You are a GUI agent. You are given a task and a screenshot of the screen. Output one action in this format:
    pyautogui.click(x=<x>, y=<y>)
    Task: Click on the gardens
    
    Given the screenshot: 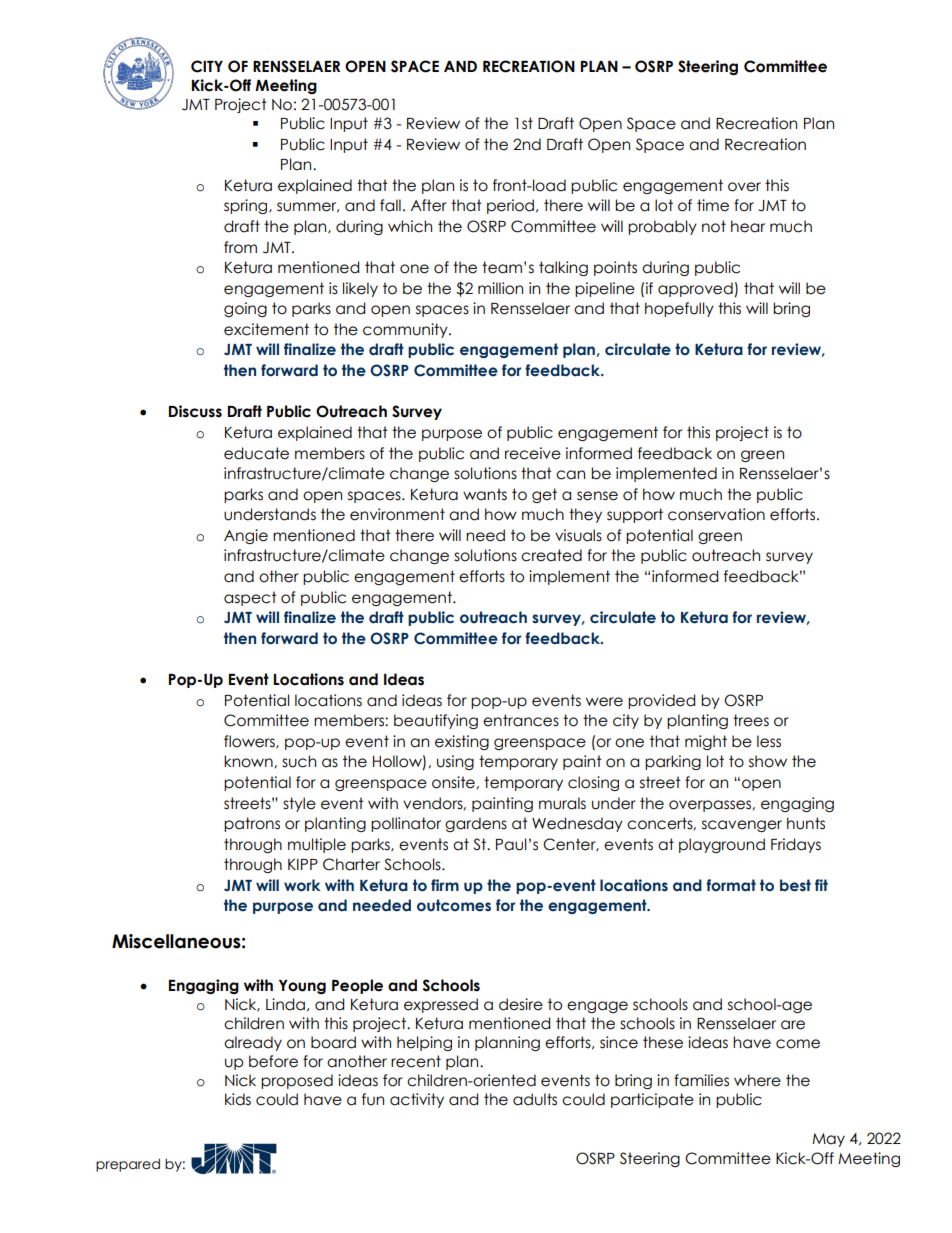 What is the action you would take?
    pyautogui.click(x=476, y=824)
